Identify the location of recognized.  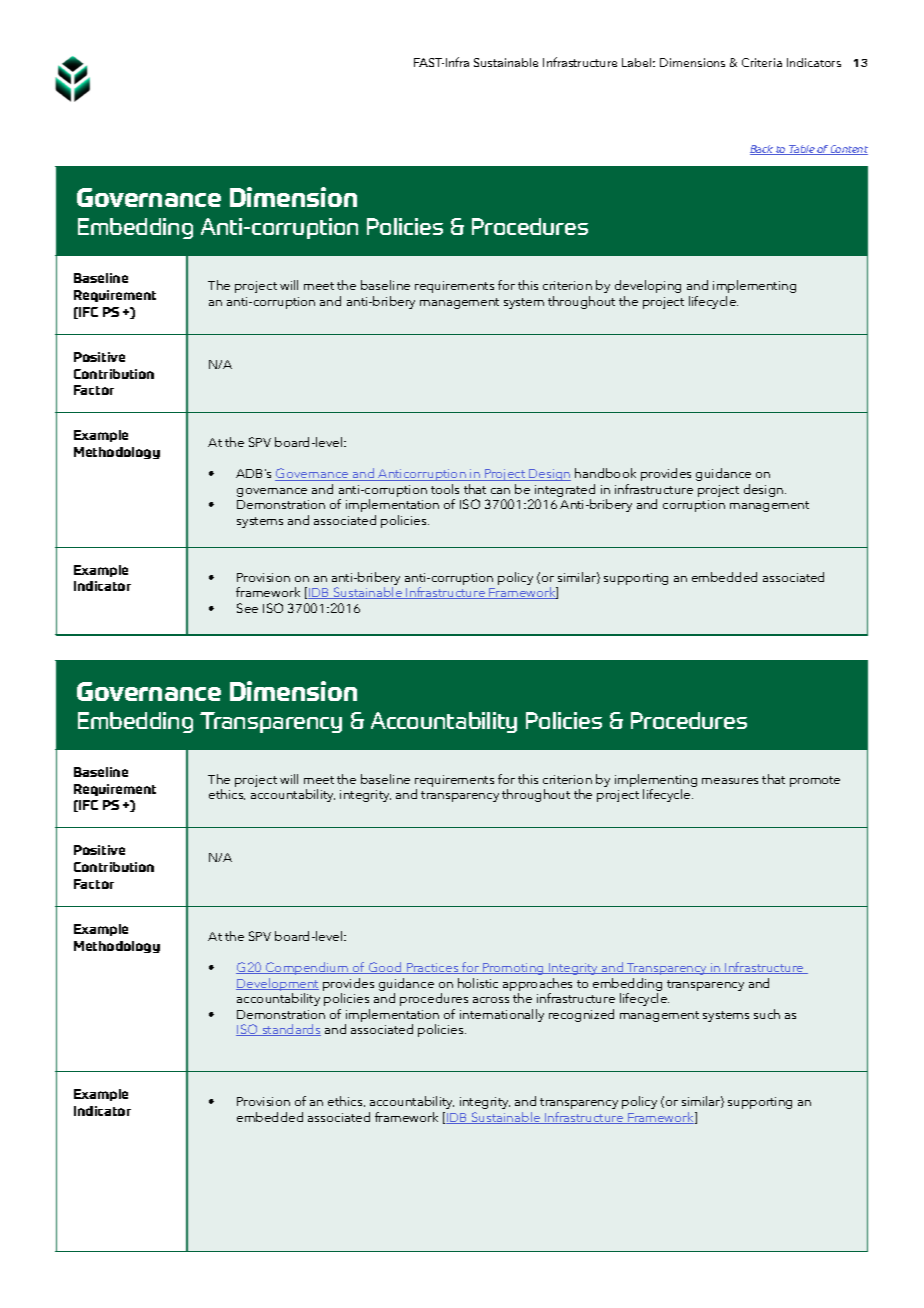
(581, 1015).
